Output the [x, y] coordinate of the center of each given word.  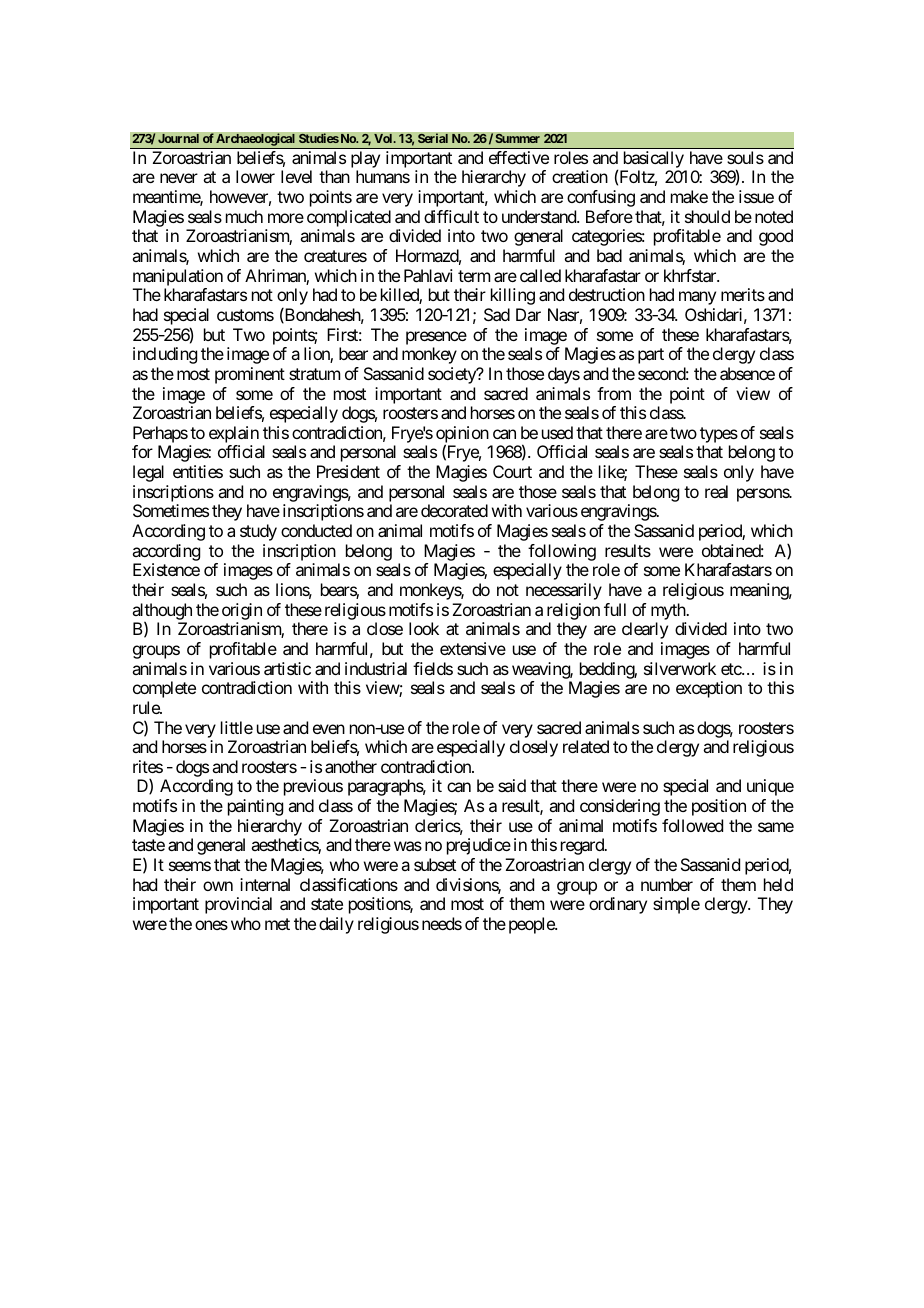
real [716, 491]
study [258, 532]
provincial [238, 905]
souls [745, 157]
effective [519, 157]
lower [255, 176]
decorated [454, 510]
